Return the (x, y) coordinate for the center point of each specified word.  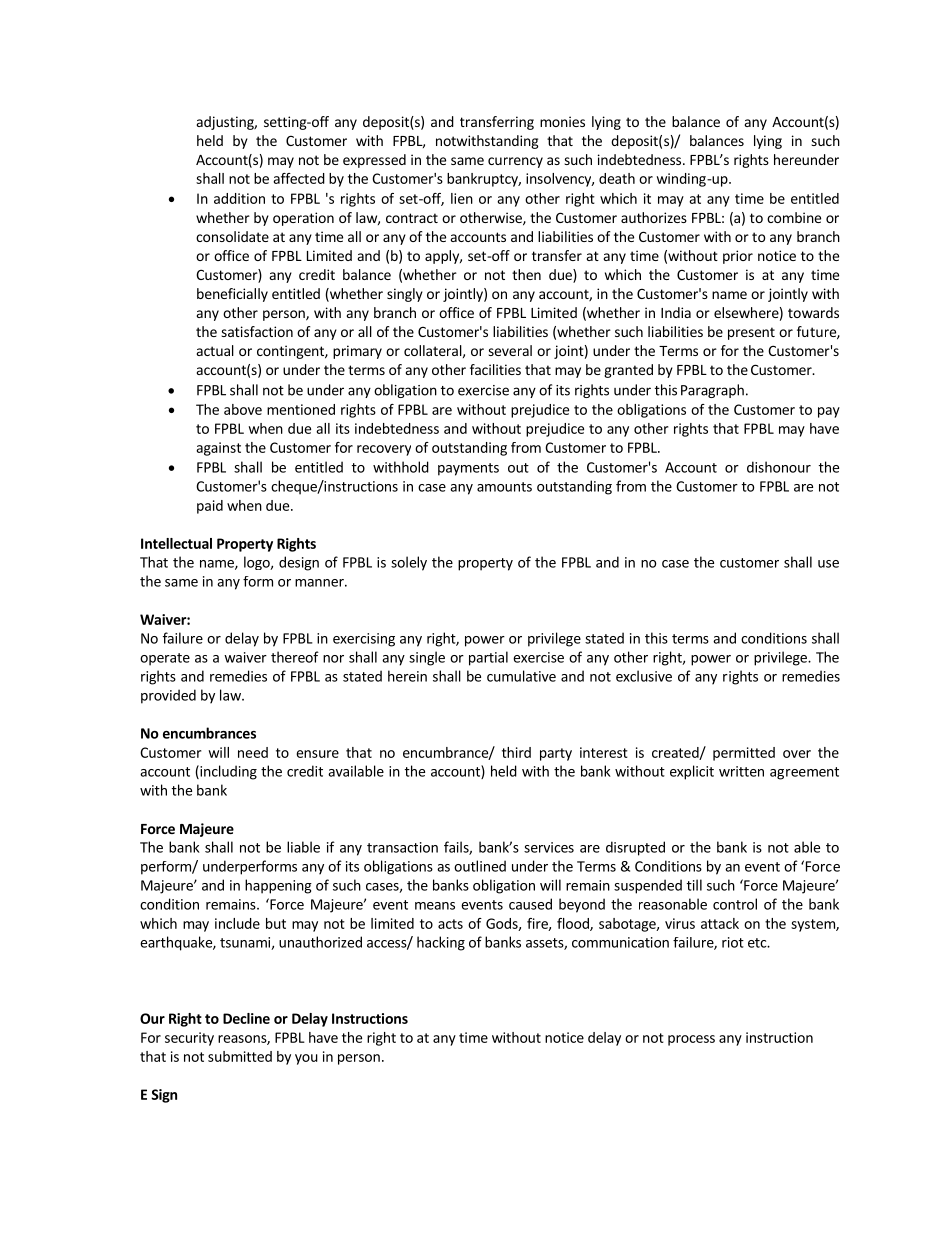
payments (468, 469)
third (516, 752)
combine (794, 217)
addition (239, 198)
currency (515, 162)
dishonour (779, 467)
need (253, 752)
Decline (246, 1018)
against (218, 449)
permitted (744, 754)
